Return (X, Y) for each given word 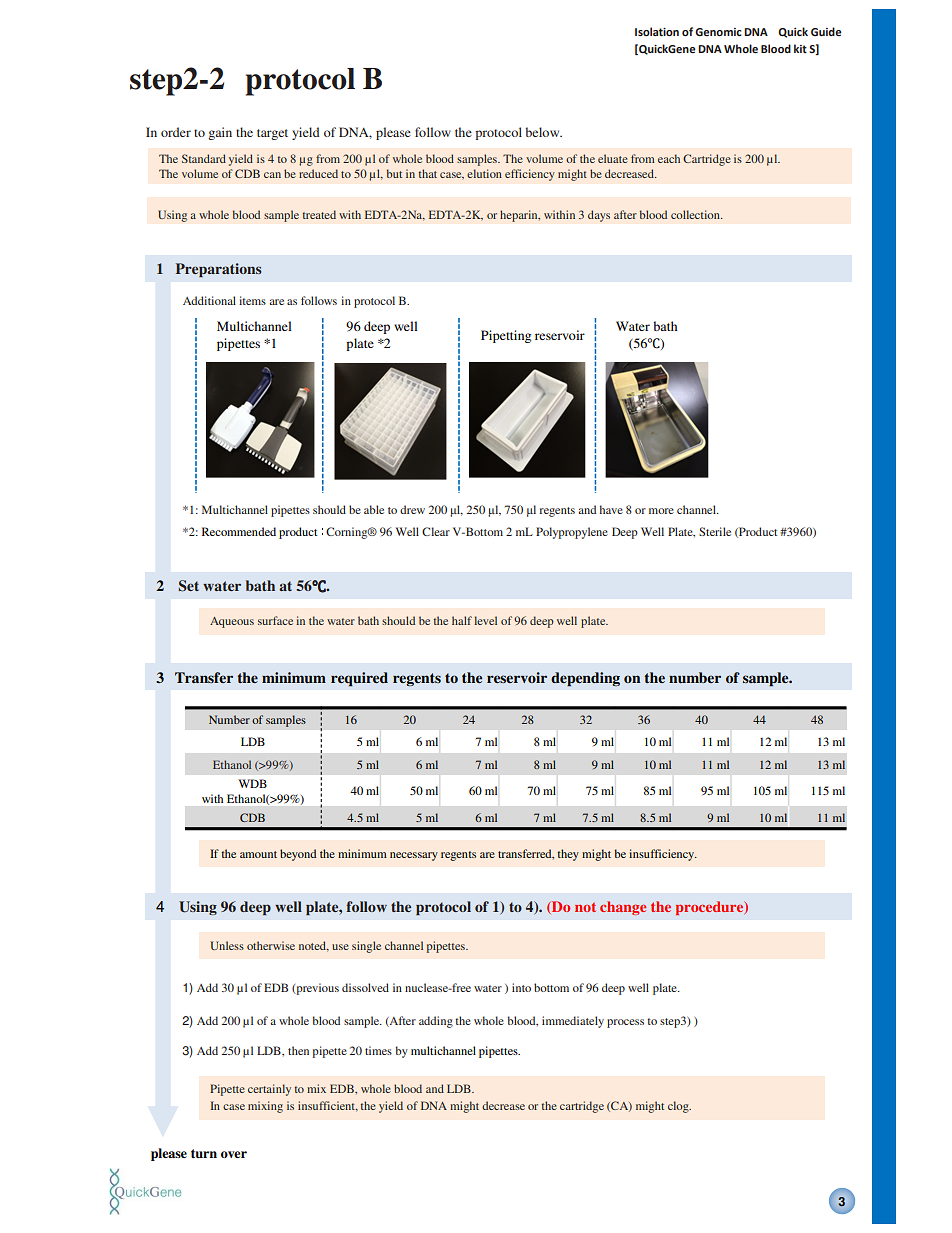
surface (275, 620)
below (543, 132)
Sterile (715, 531)
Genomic (718, 32)
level (485, 620)
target (272, 134)
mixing (265, 1107)
